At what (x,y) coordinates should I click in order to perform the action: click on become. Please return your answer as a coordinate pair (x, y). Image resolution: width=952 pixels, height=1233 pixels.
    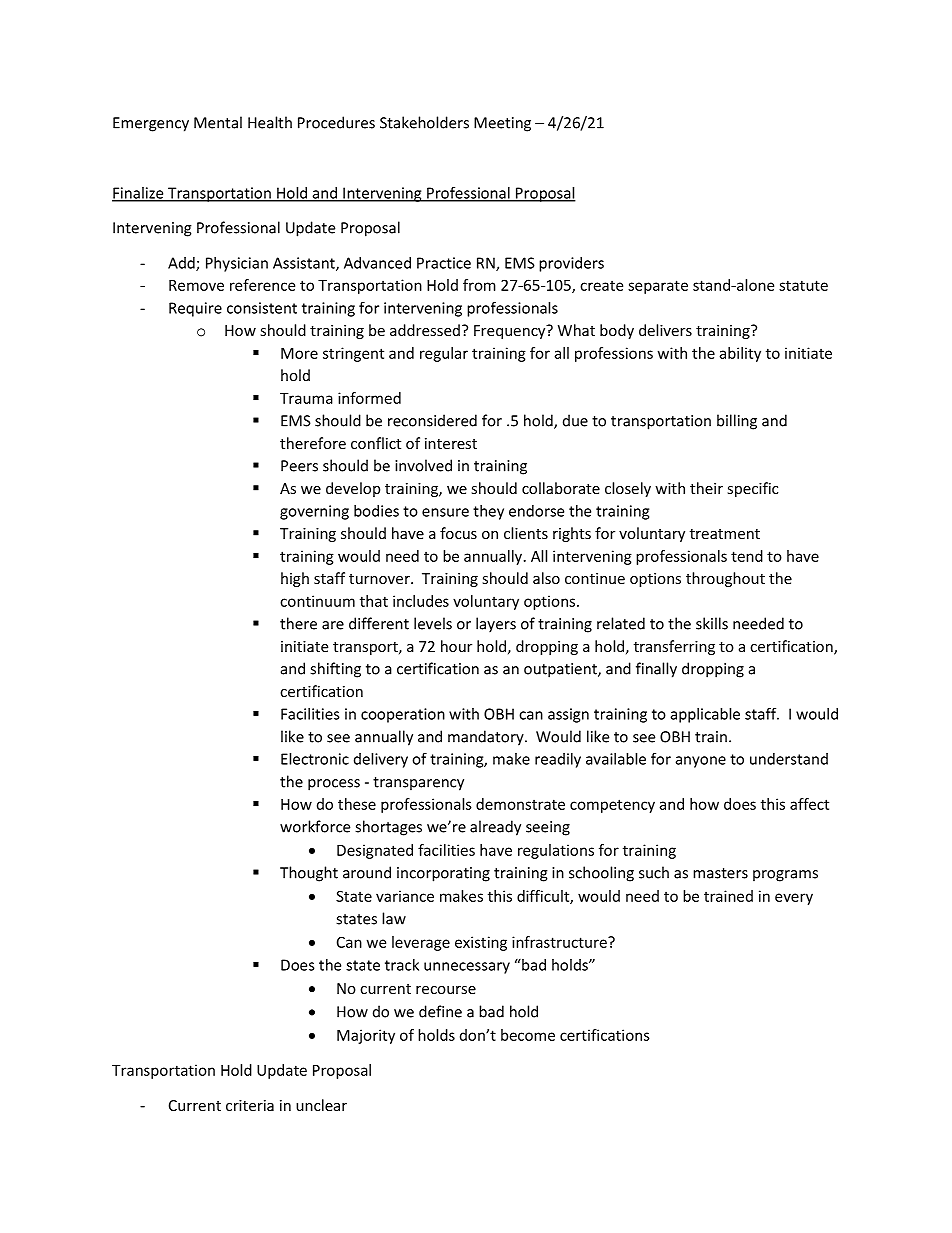
    Looking at the image, I should click on (528, 1035).
